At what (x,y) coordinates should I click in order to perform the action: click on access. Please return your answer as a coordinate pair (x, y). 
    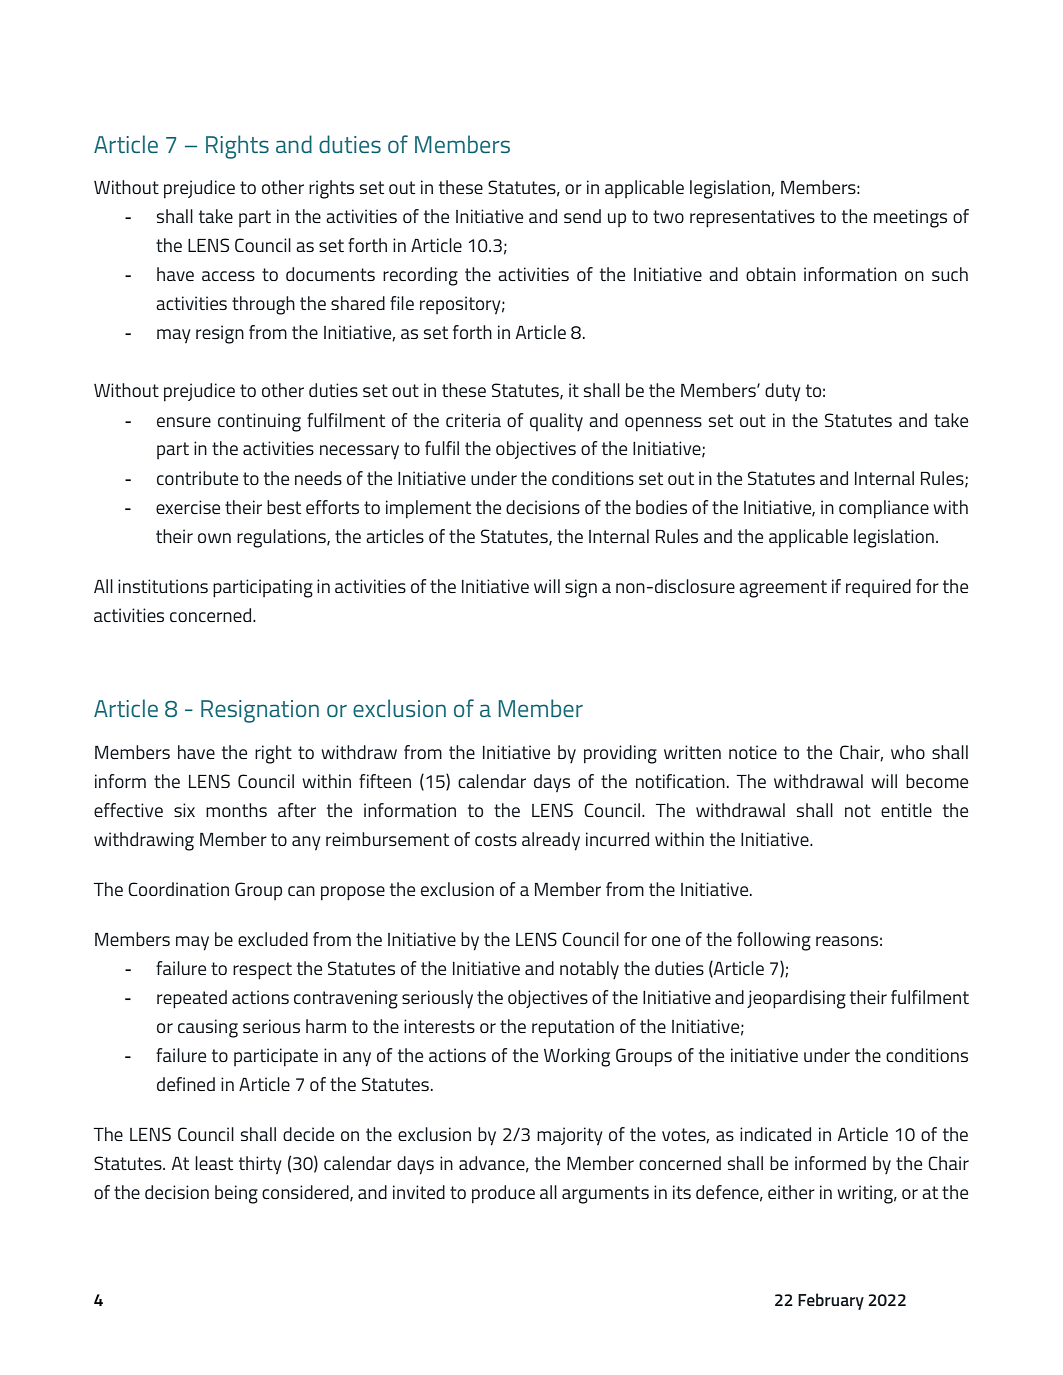
    Looking at the image, I should click on (228, 276).
